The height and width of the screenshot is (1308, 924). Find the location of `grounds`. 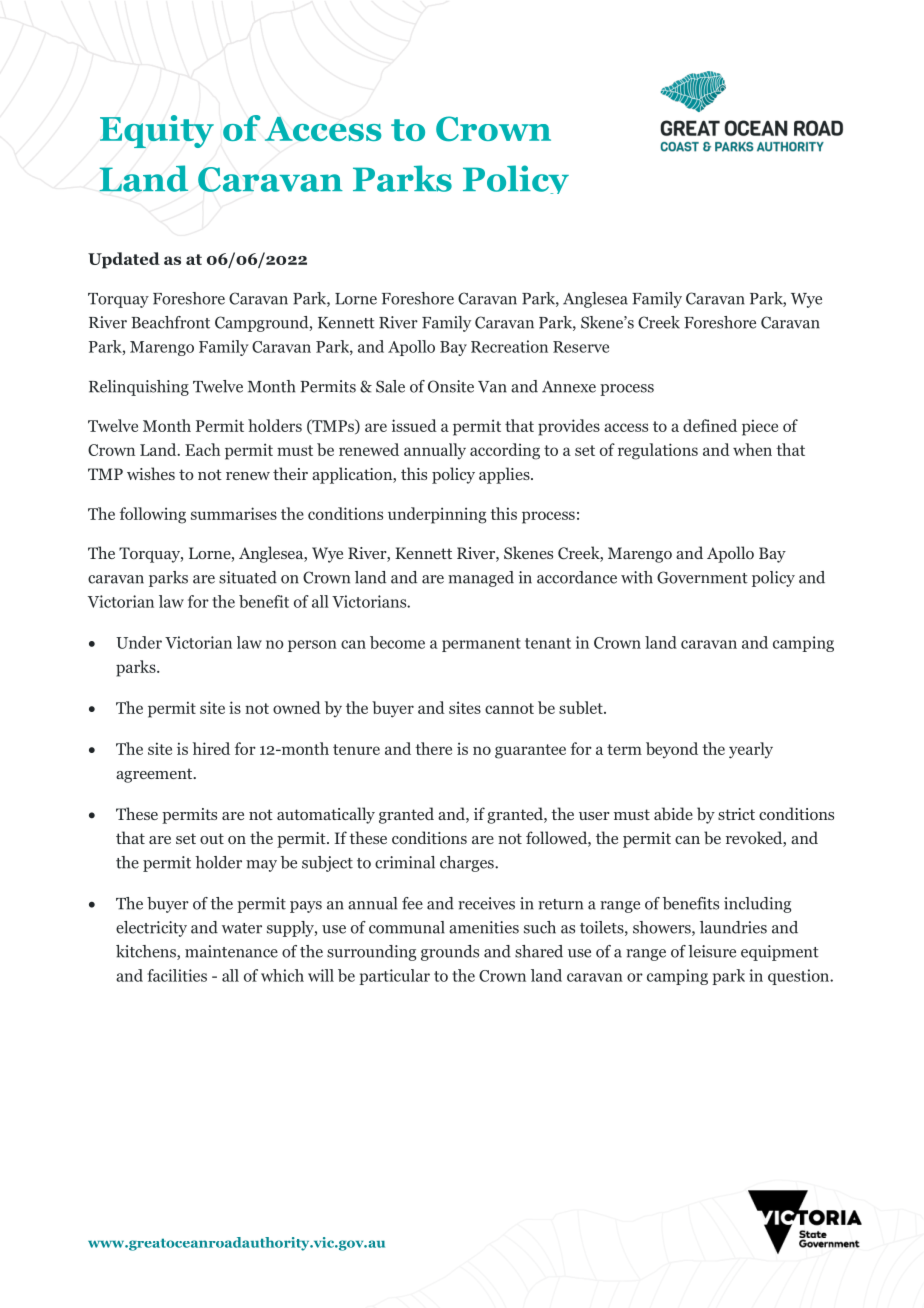

grounds is located at coordinates (450, 953).
